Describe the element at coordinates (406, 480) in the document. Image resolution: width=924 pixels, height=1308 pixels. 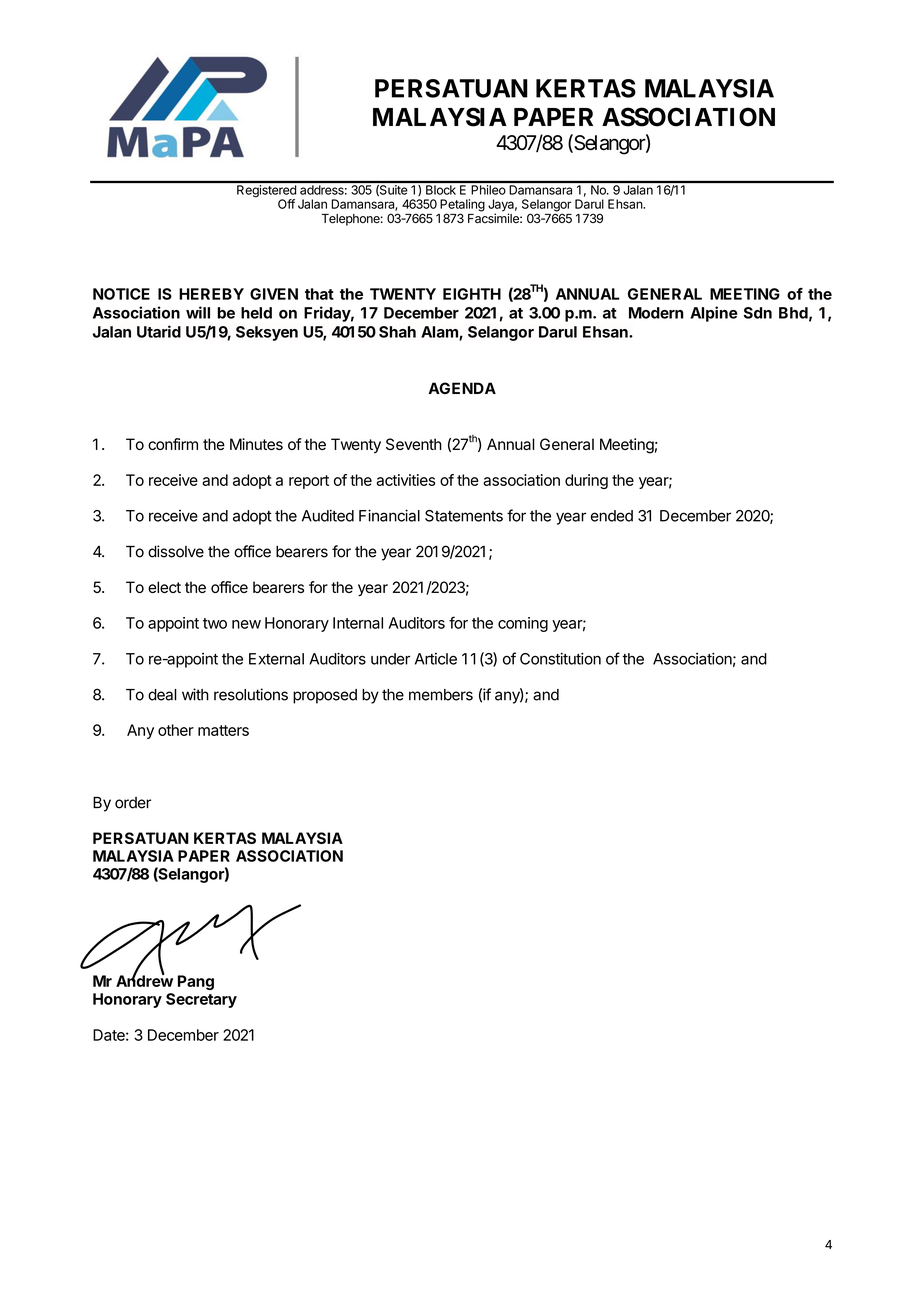
I see `activities` at that location.
